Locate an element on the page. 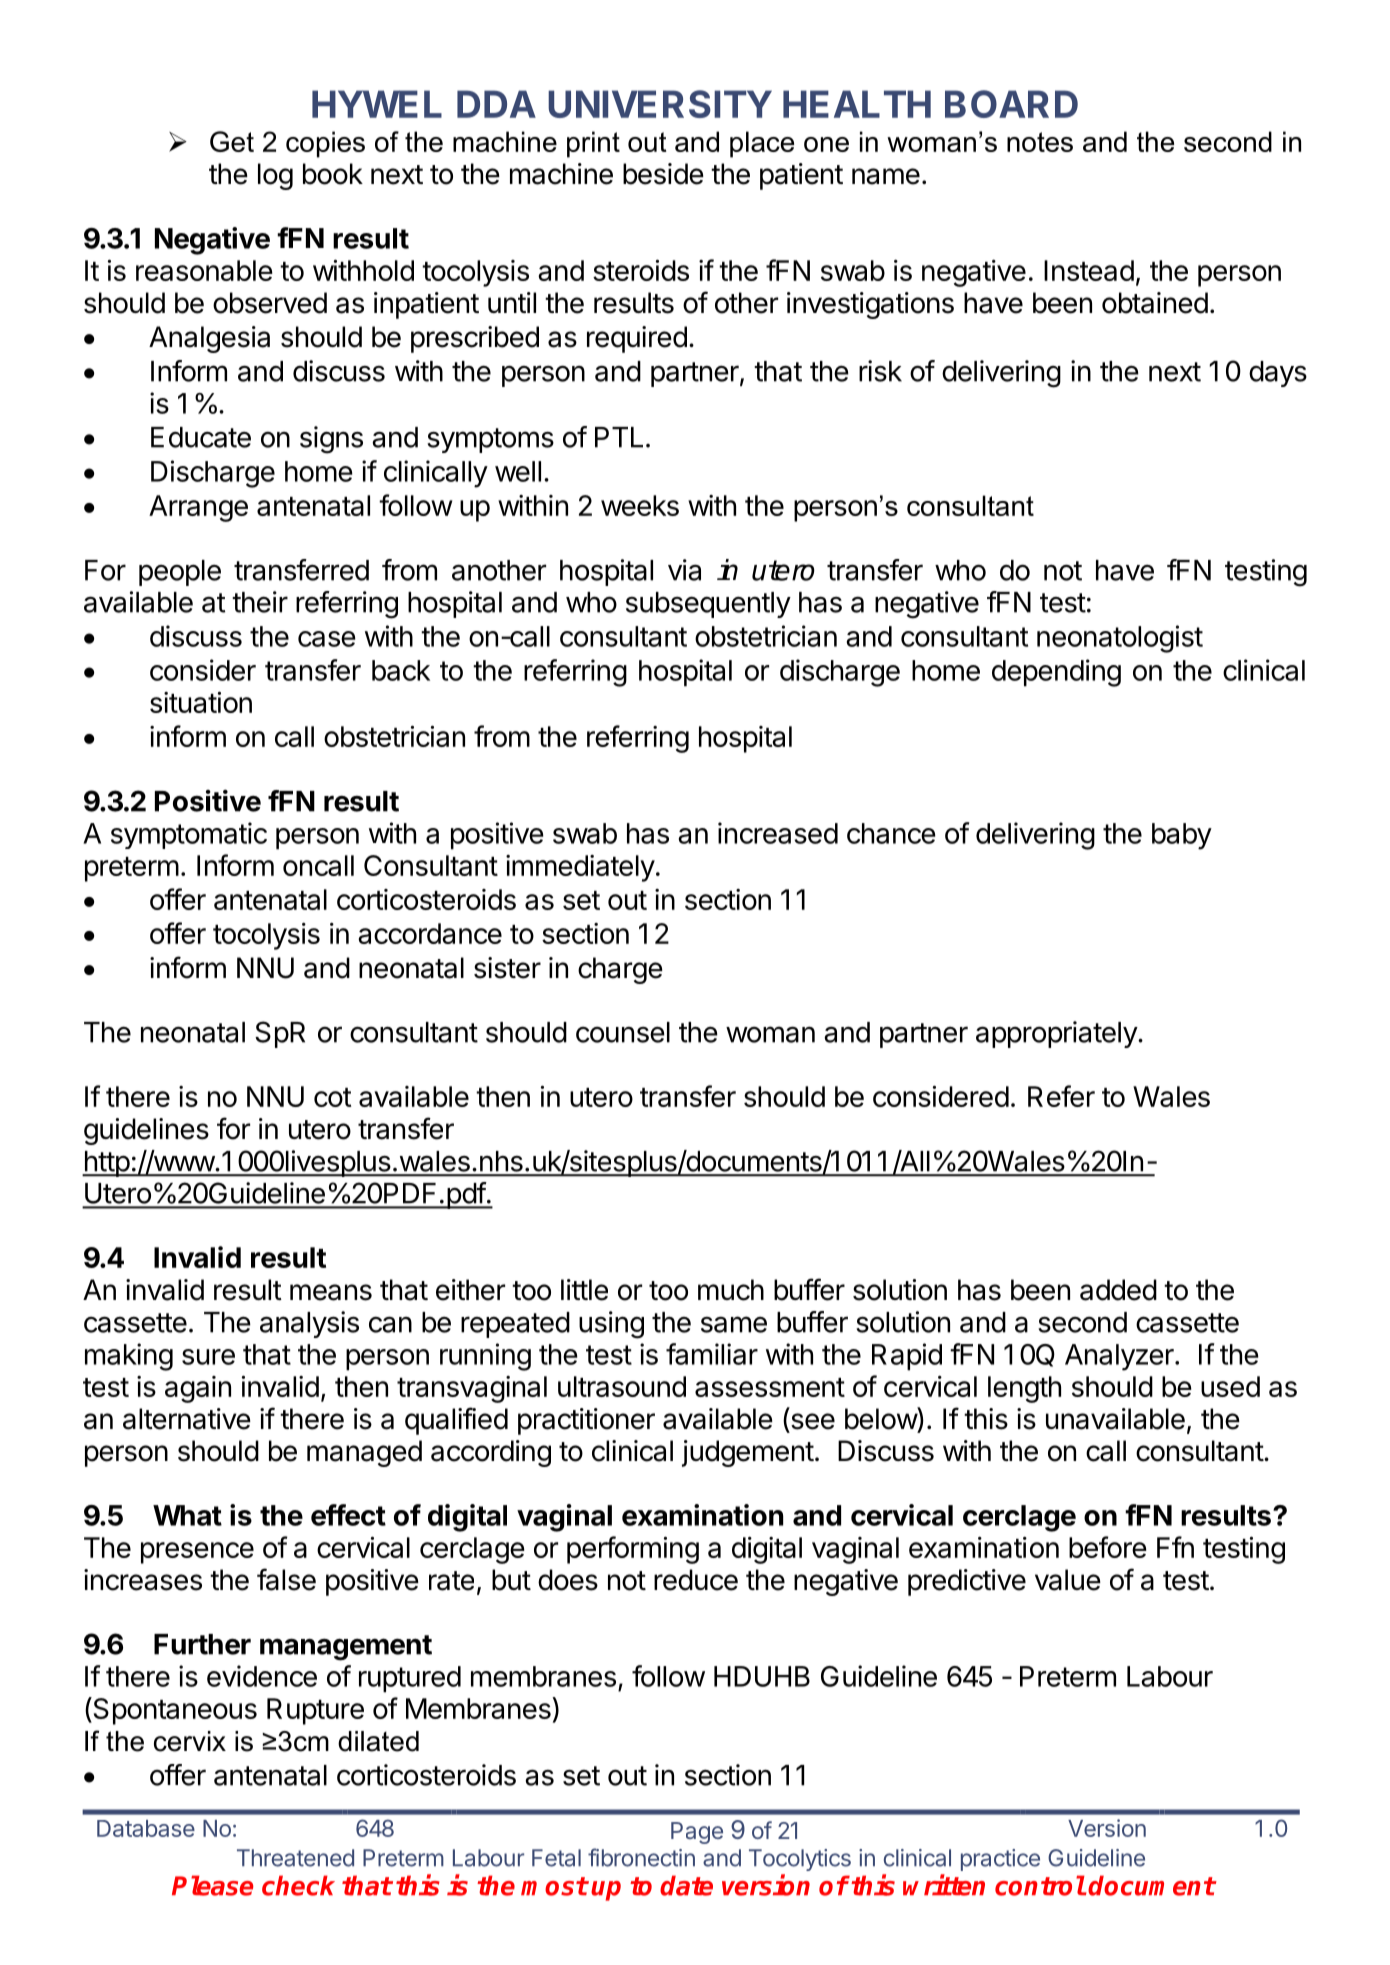 This document has height=1965, width=1390. Threatened is located at coordinates (295, 1858).
